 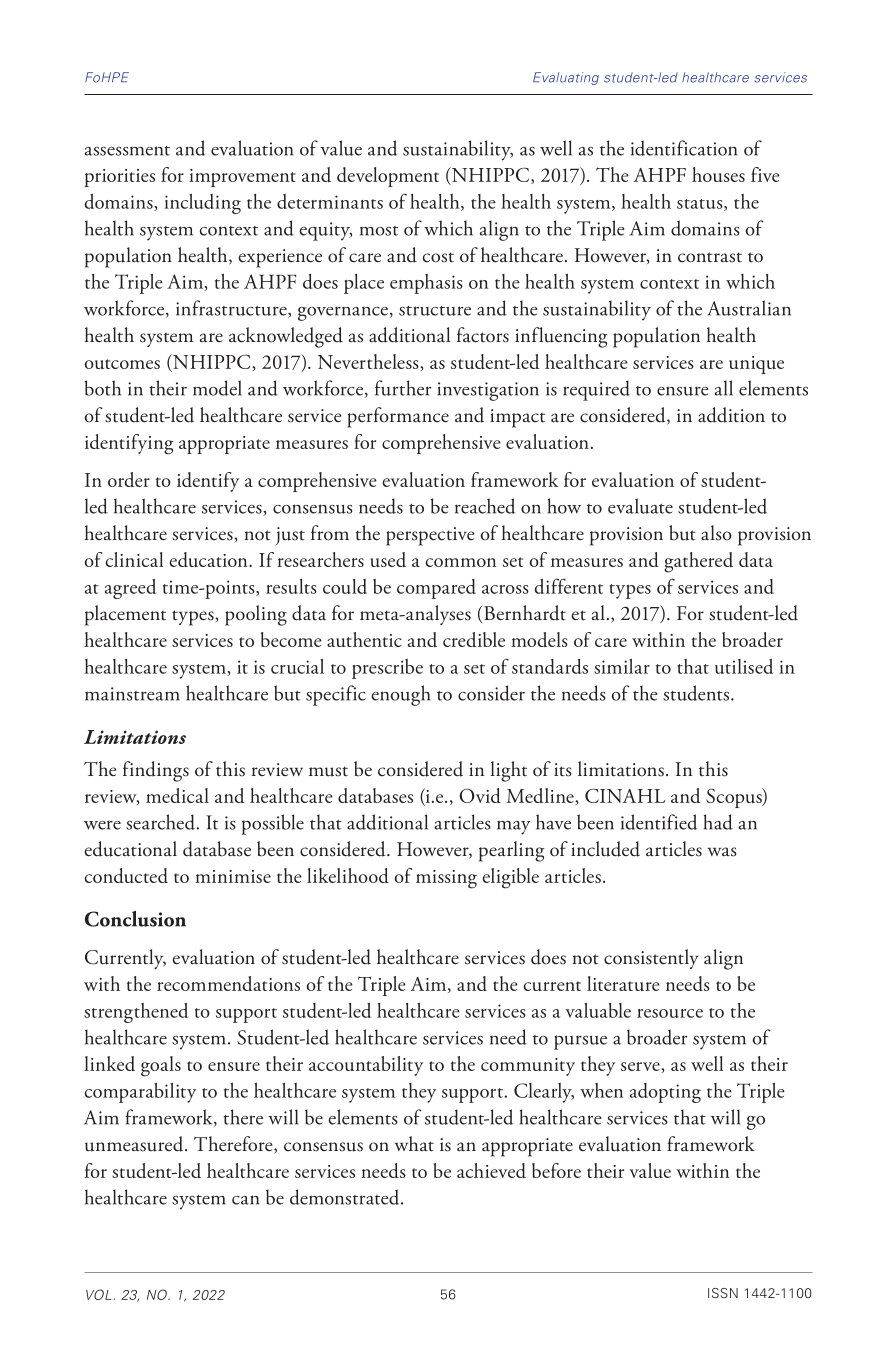 I want to click on assessment, so click(x=127, y=151).
